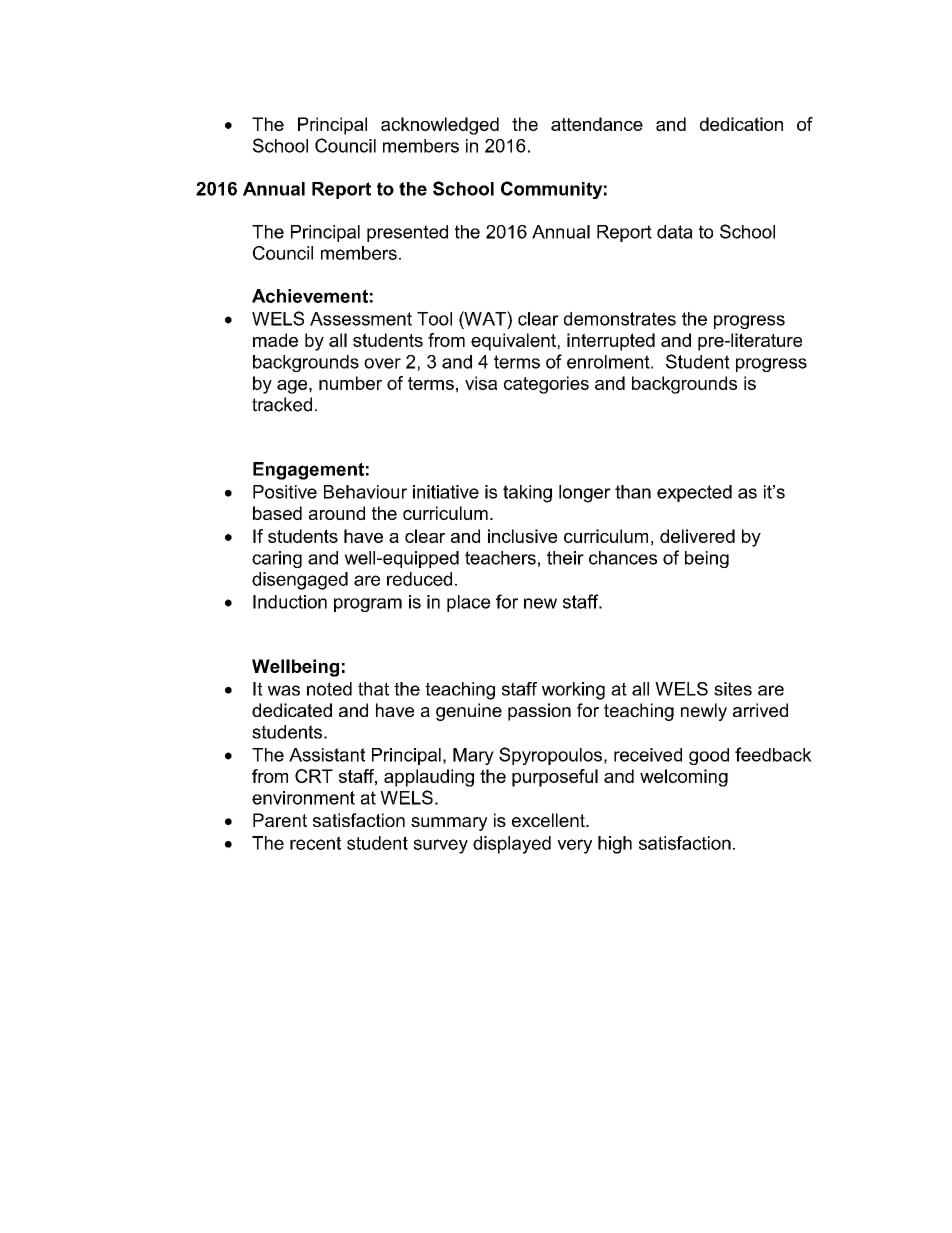  What do you see at coordinates (361, 319) in the image?
I see `Assessment` at bounding box center [361, 319].
